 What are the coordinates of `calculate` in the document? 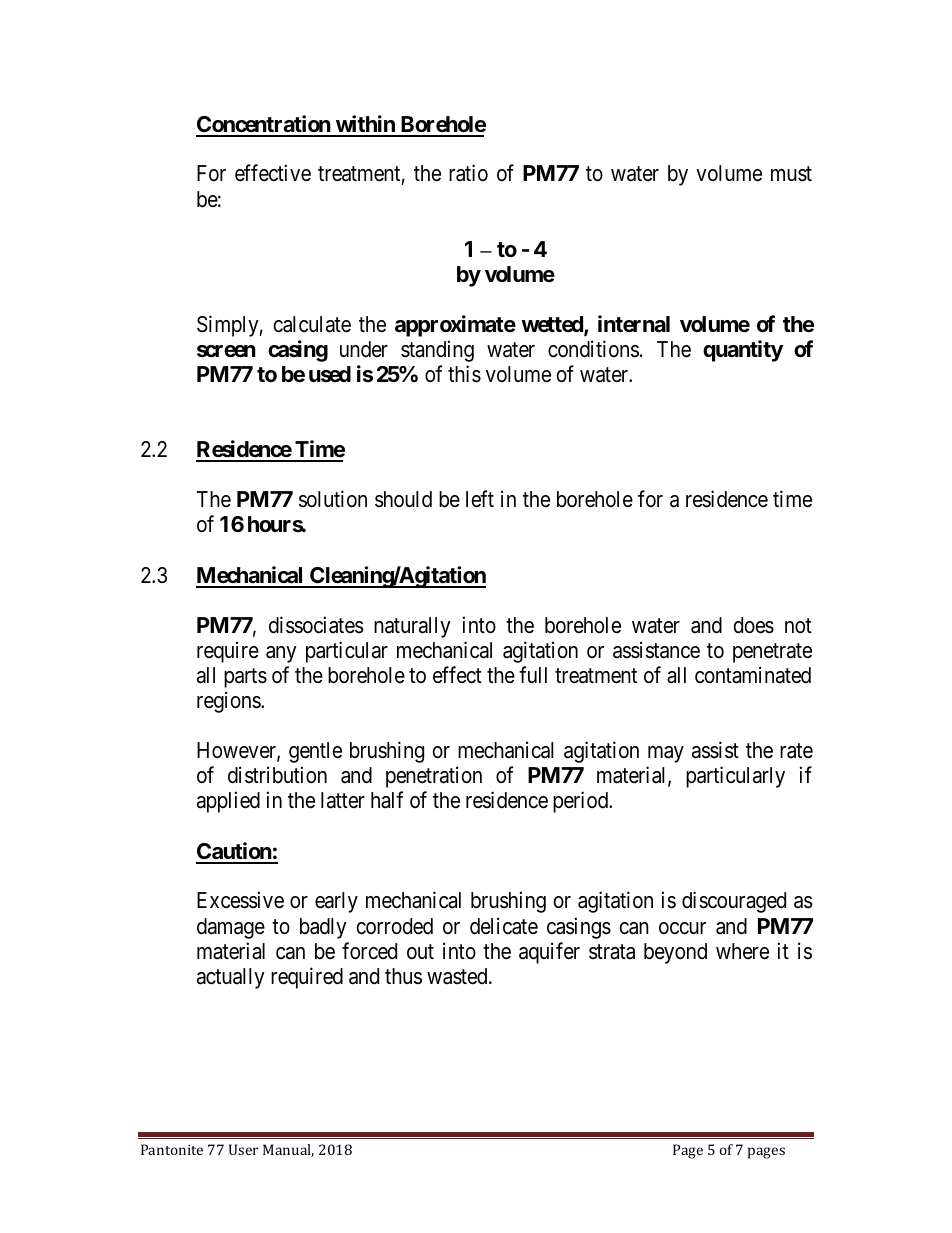 It's located at (312, 324).
